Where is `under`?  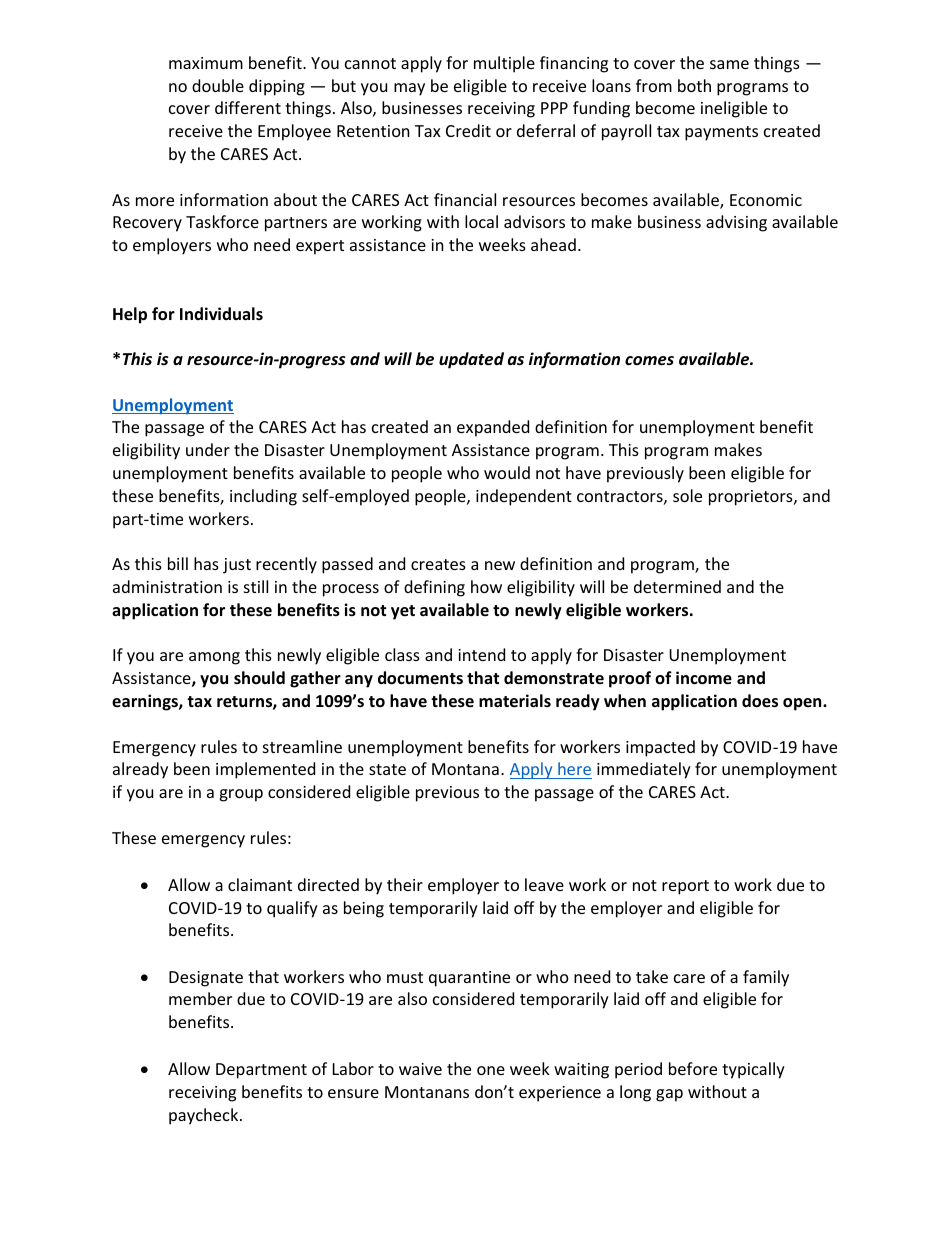
under is located at coordinates (208, 449).
